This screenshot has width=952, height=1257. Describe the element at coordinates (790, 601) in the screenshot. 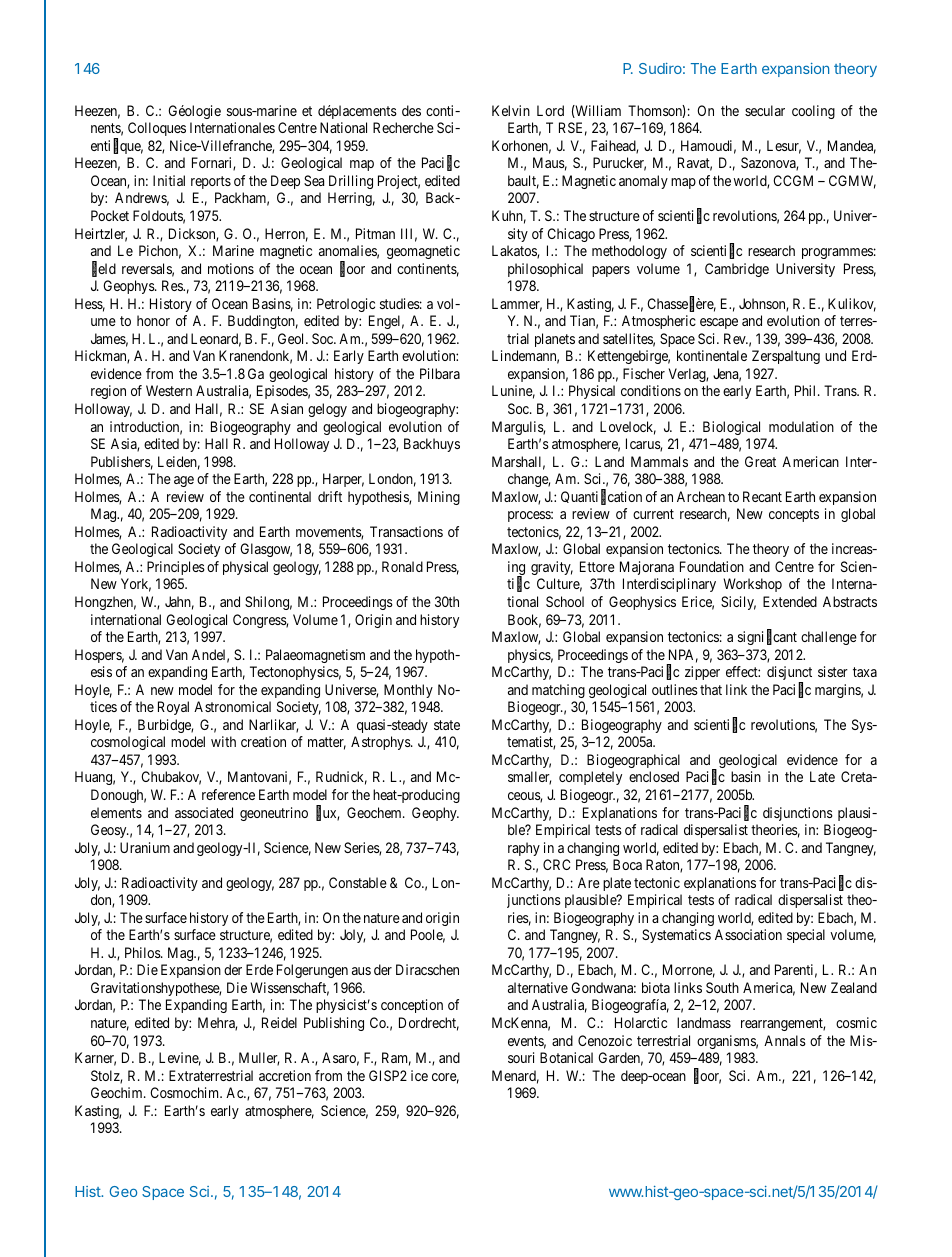

I see `Extended` at that location.
